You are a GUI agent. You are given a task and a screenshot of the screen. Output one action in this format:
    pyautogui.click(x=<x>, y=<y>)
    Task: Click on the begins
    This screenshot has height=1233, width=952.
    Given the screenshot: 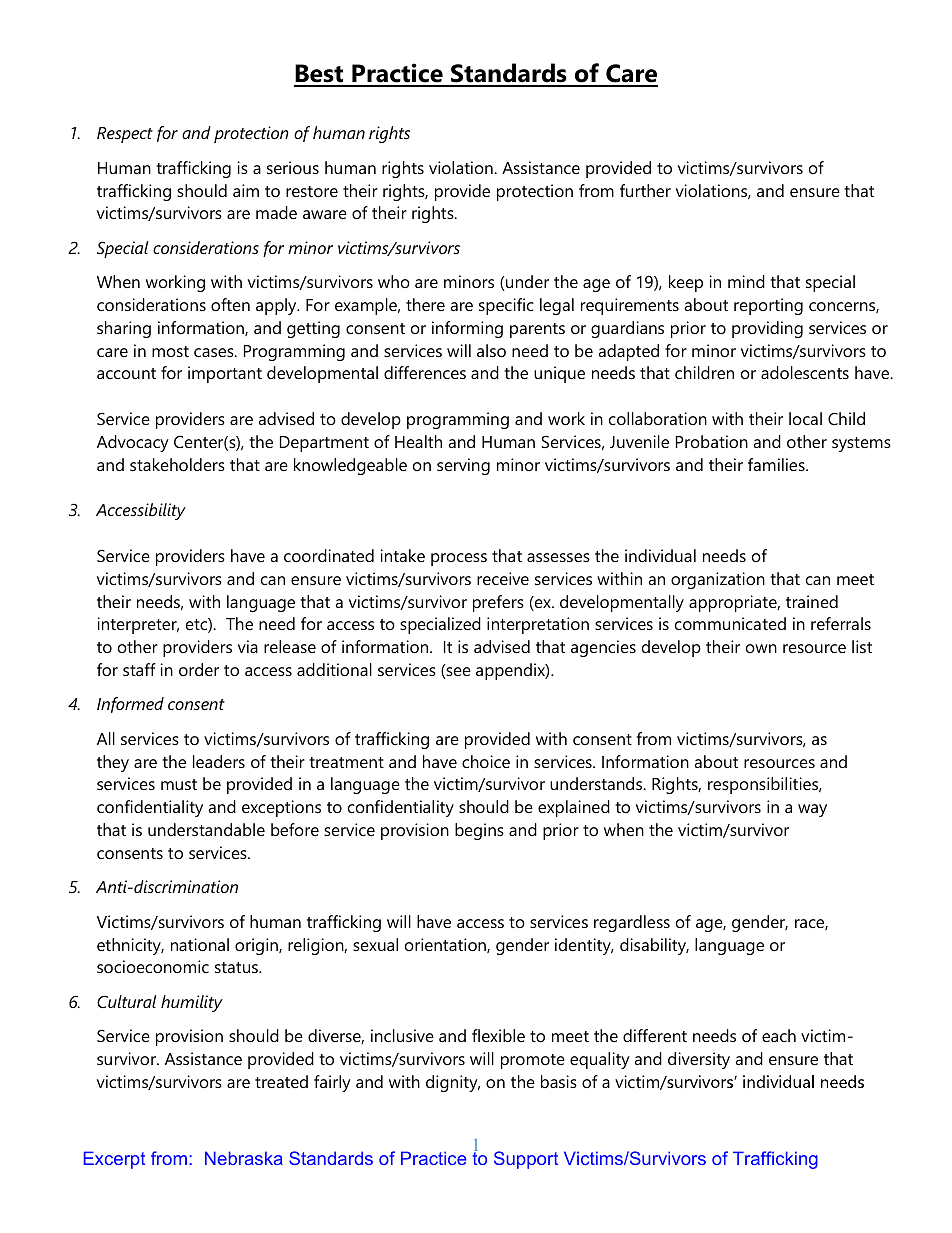 What is the action you would take?
    pyautogui.click(x=479, y=831)
